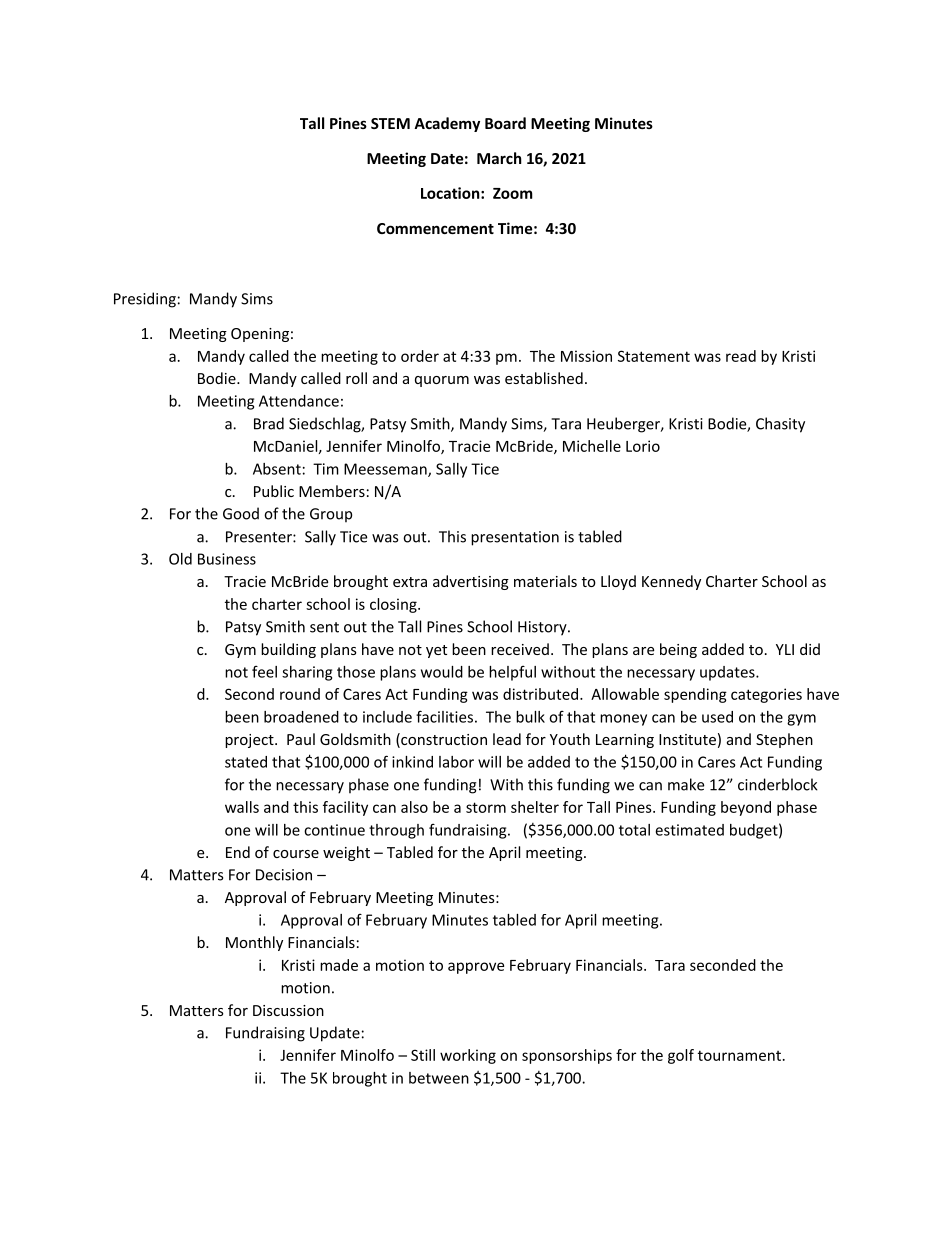 The width and height of the screenshot is (952, 1233). I want to click on March, so click(499, 158).
